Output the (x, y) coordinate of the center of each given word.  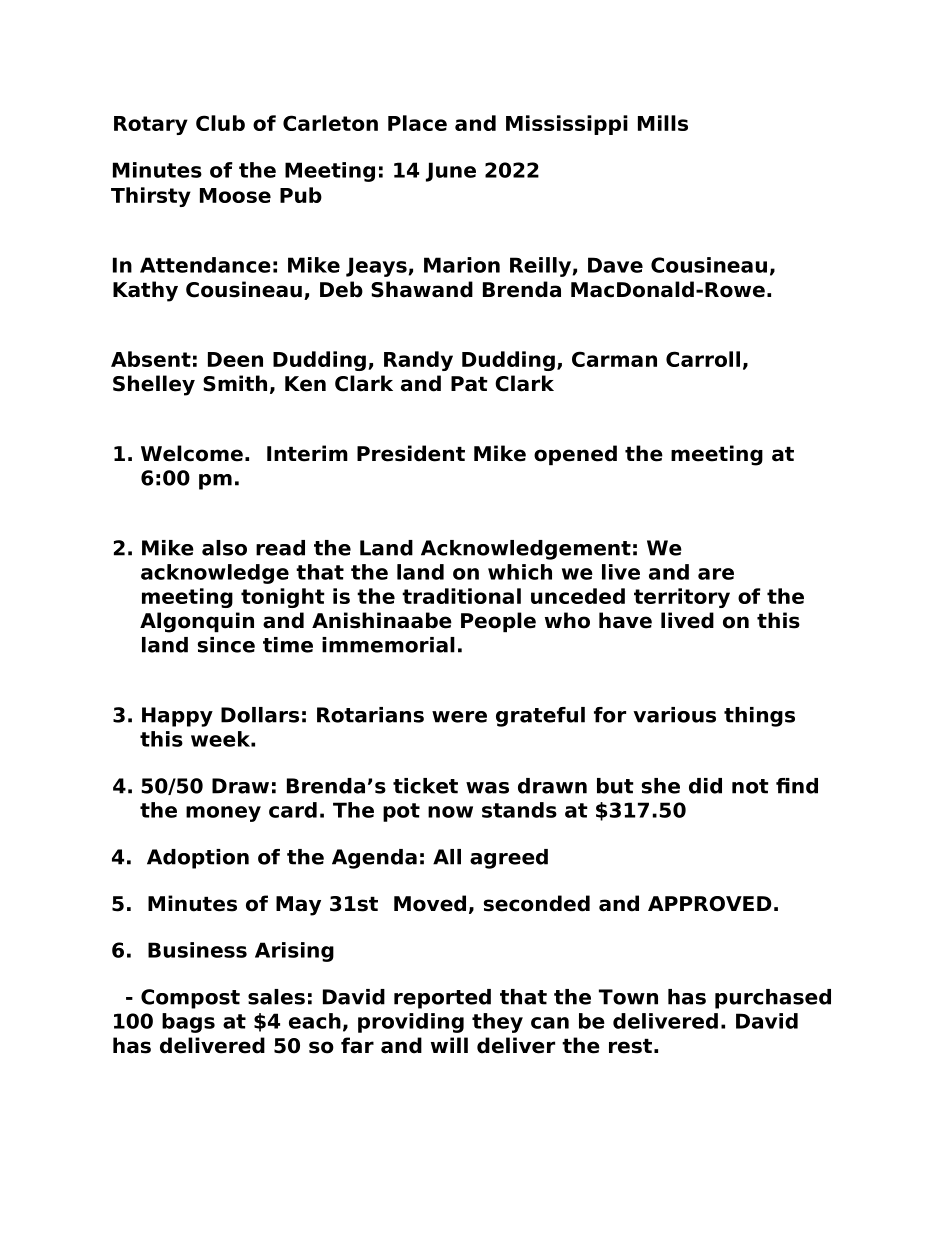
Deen (235, 359)
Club (220, 123)
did (705, 786)
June (451, 172)
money (223, 814)
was (487, 788)
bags (188, 1023)
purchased (773, 999)
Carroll (703, 359)
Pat (469, 384)
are (716, 574)
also (224, 548)
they (497, 1023)
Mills (663, 123)
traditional (461, 596)
